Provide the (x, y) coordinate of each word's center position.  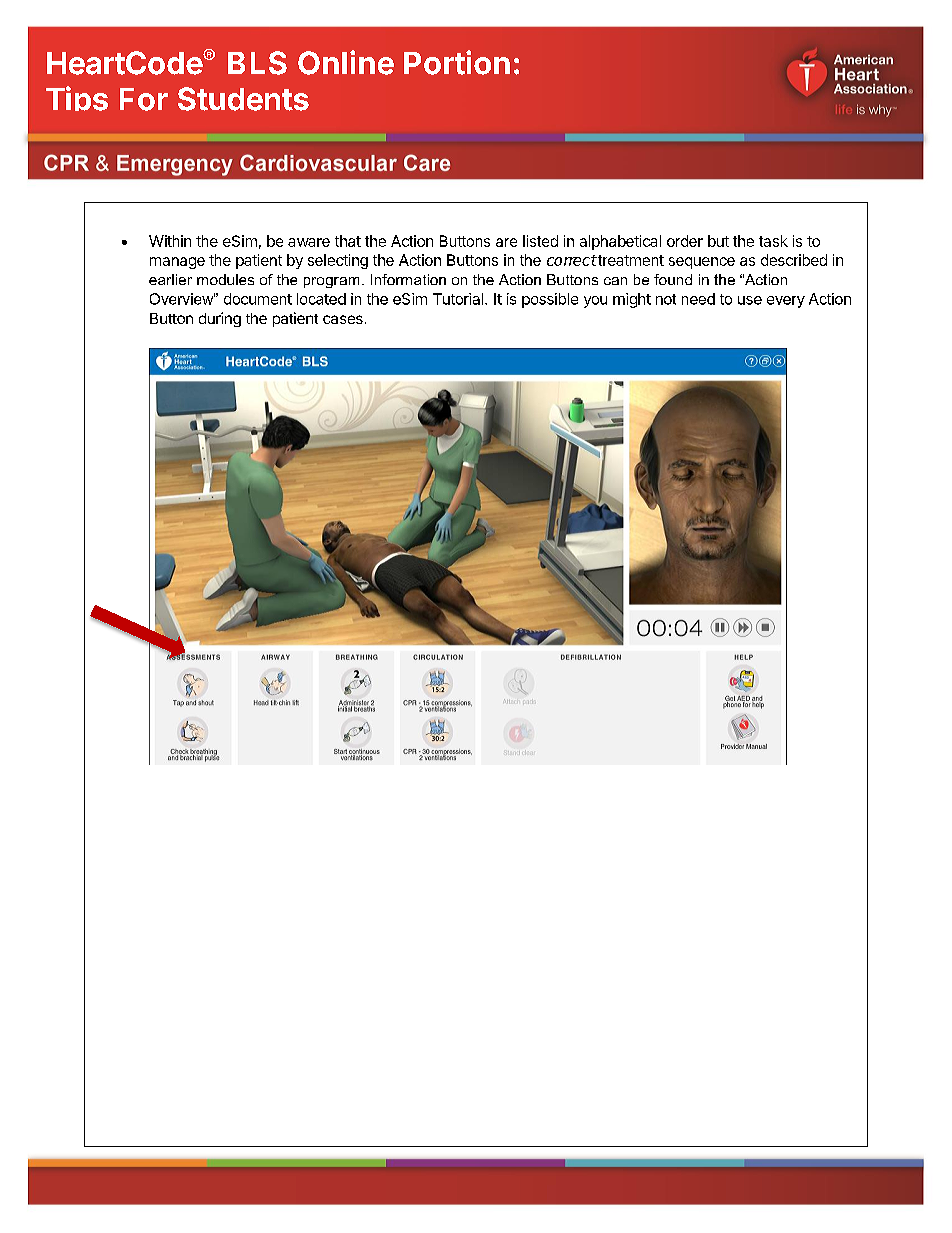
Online (346, 62)
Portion (457, 62)
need (698, 299)
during (220, 319)
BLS (257, 63)
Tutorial (458, 299)
